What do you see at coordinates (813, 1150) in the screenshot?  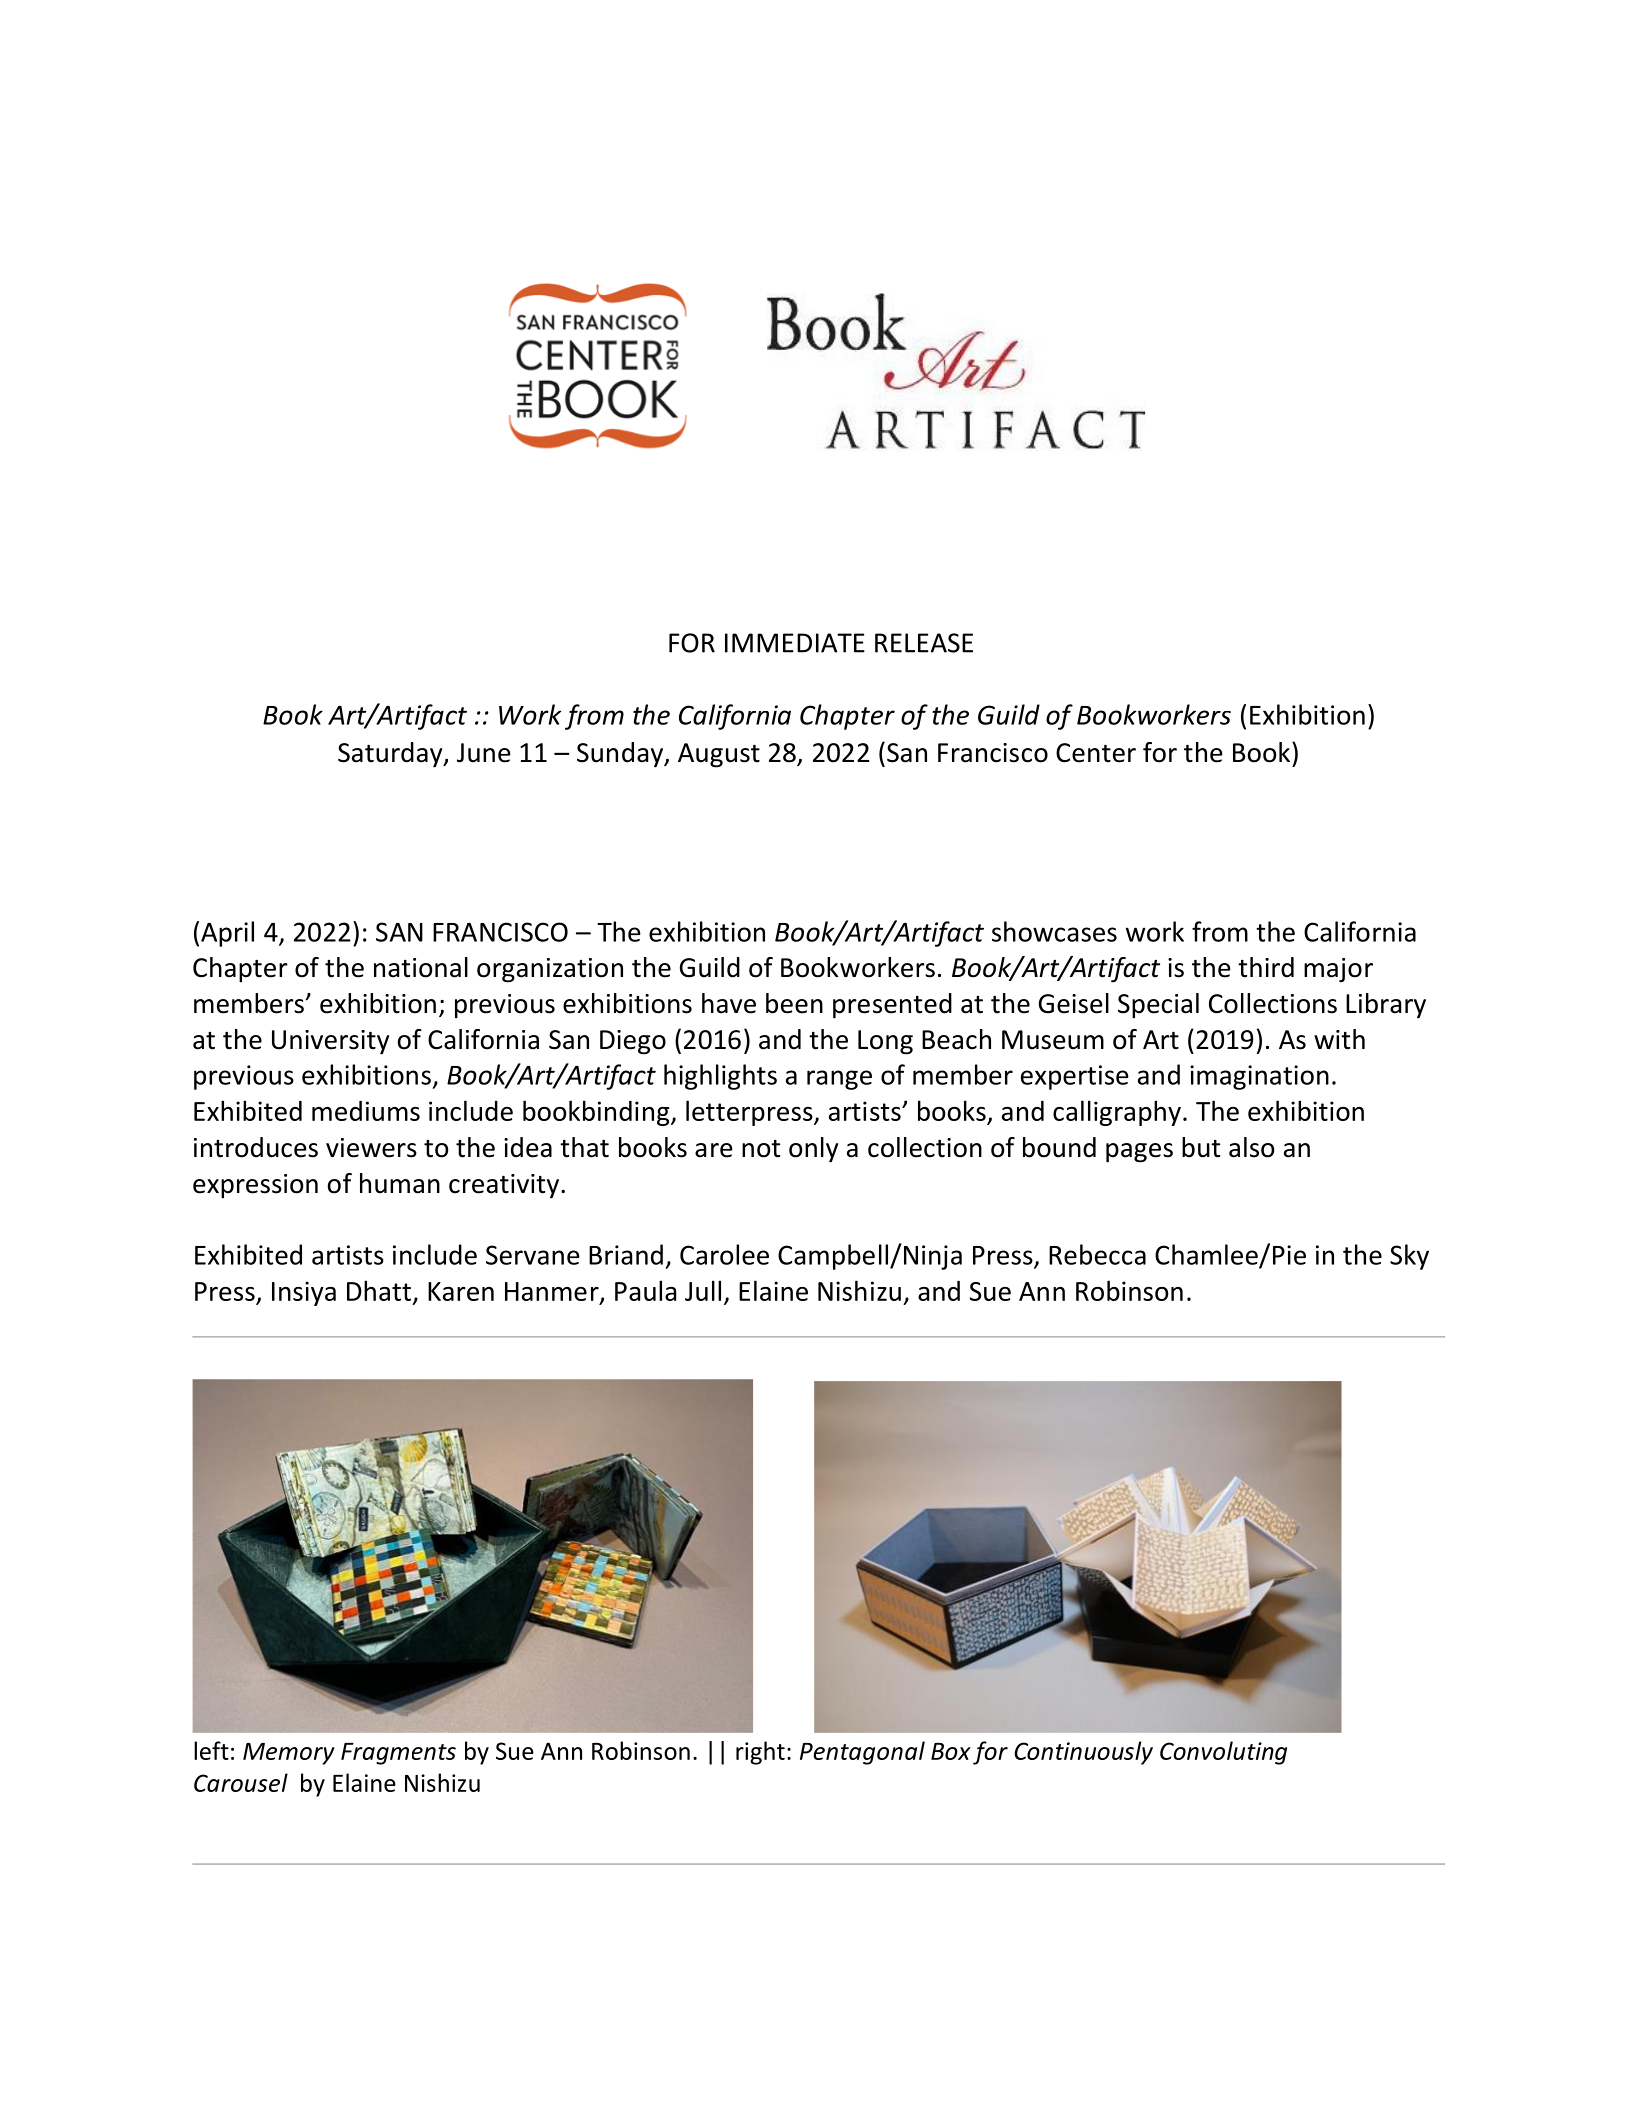 I see `only` at bounding box center [813, 1150].
